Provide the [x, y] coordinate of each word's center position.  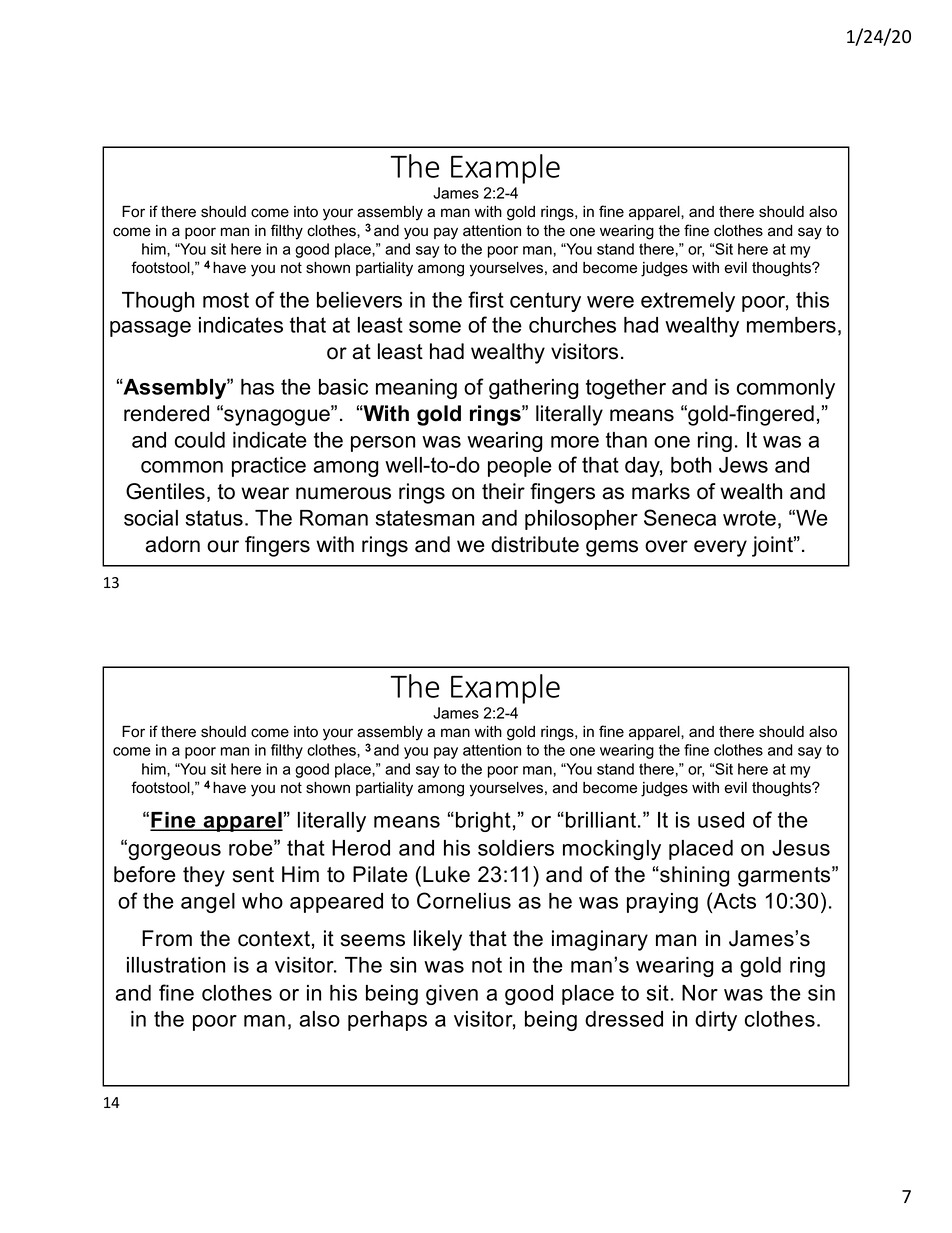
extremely [688, 302]
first [486, 299]
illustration [176, 965]
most [226, 300]
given [452, 995]
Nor [700, 993]
